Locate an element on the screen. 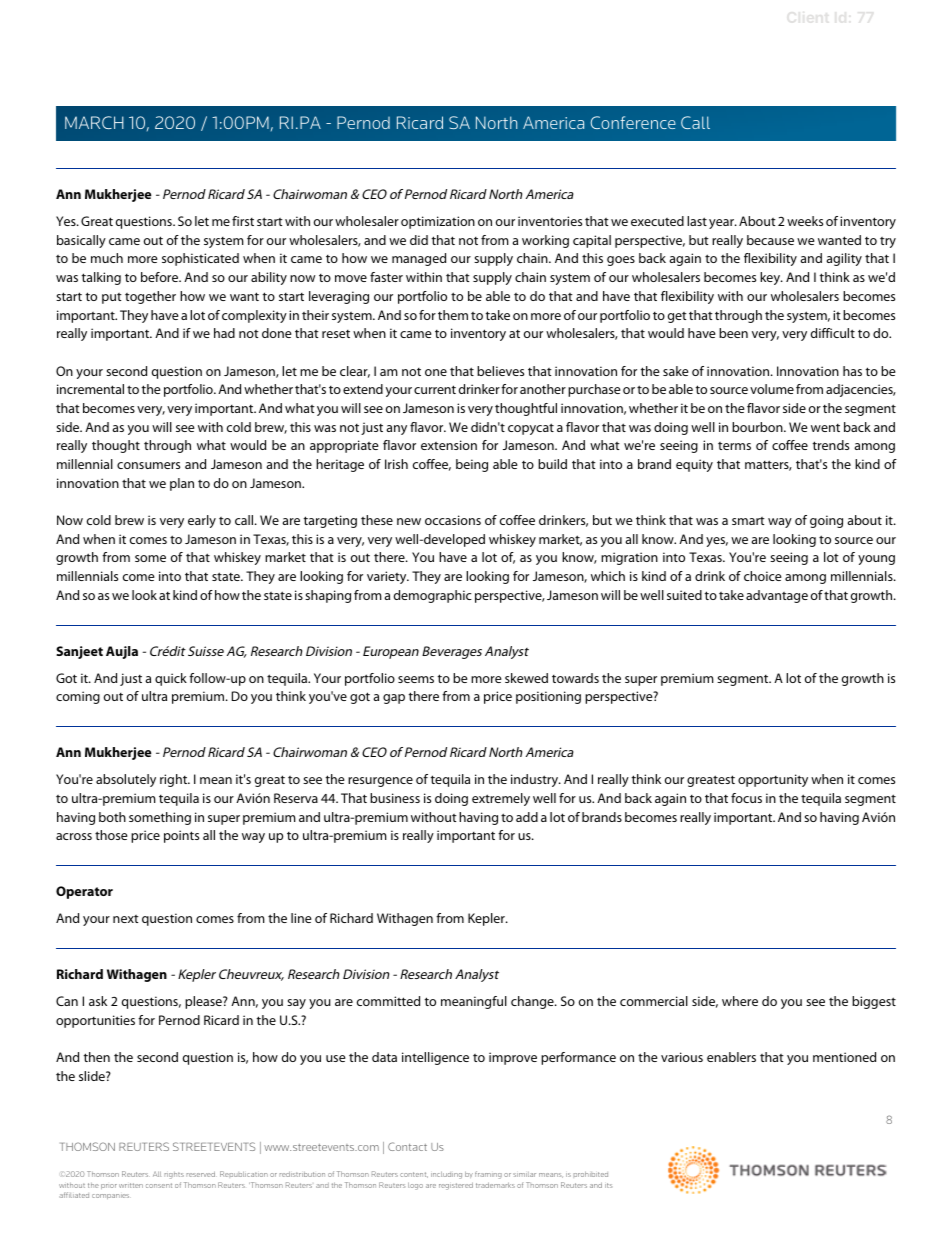 This screenshot has height=1233, width=952. framing is located at coordinates (488, 1175).
